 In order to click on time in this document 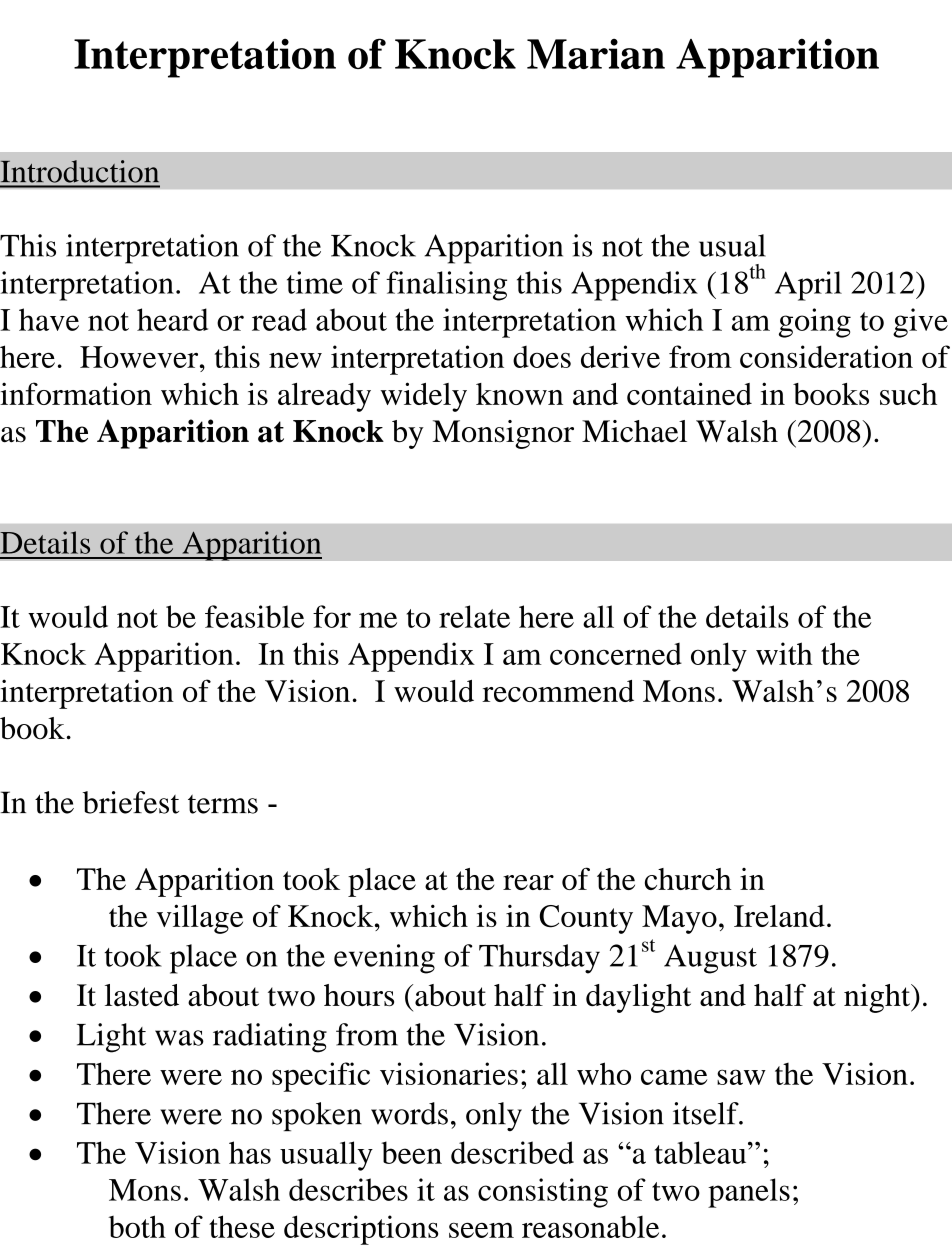, I will do `click(315, 282)`.
